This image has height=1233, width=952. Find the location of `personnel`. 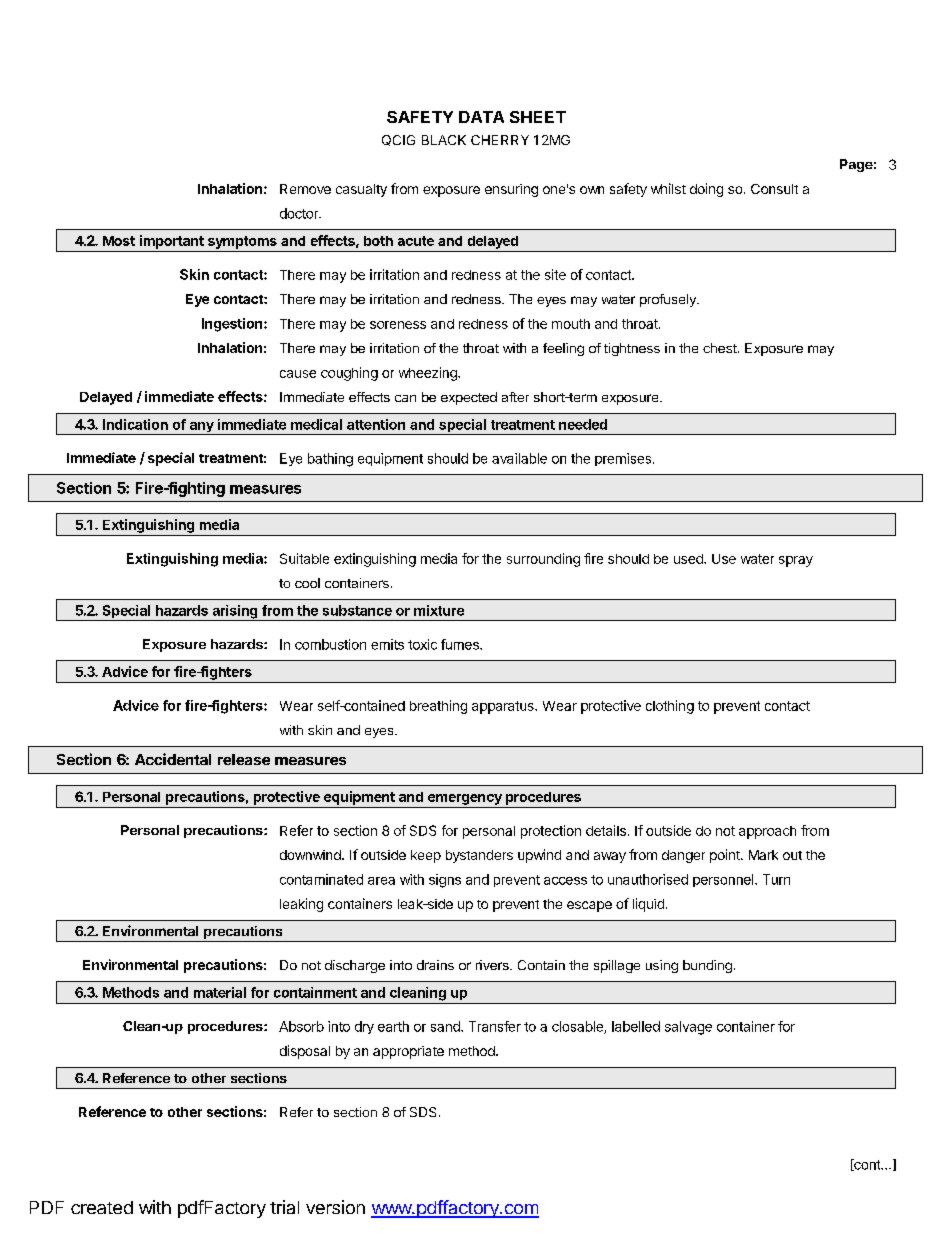

personnel is located at coordinates (724, 880).
